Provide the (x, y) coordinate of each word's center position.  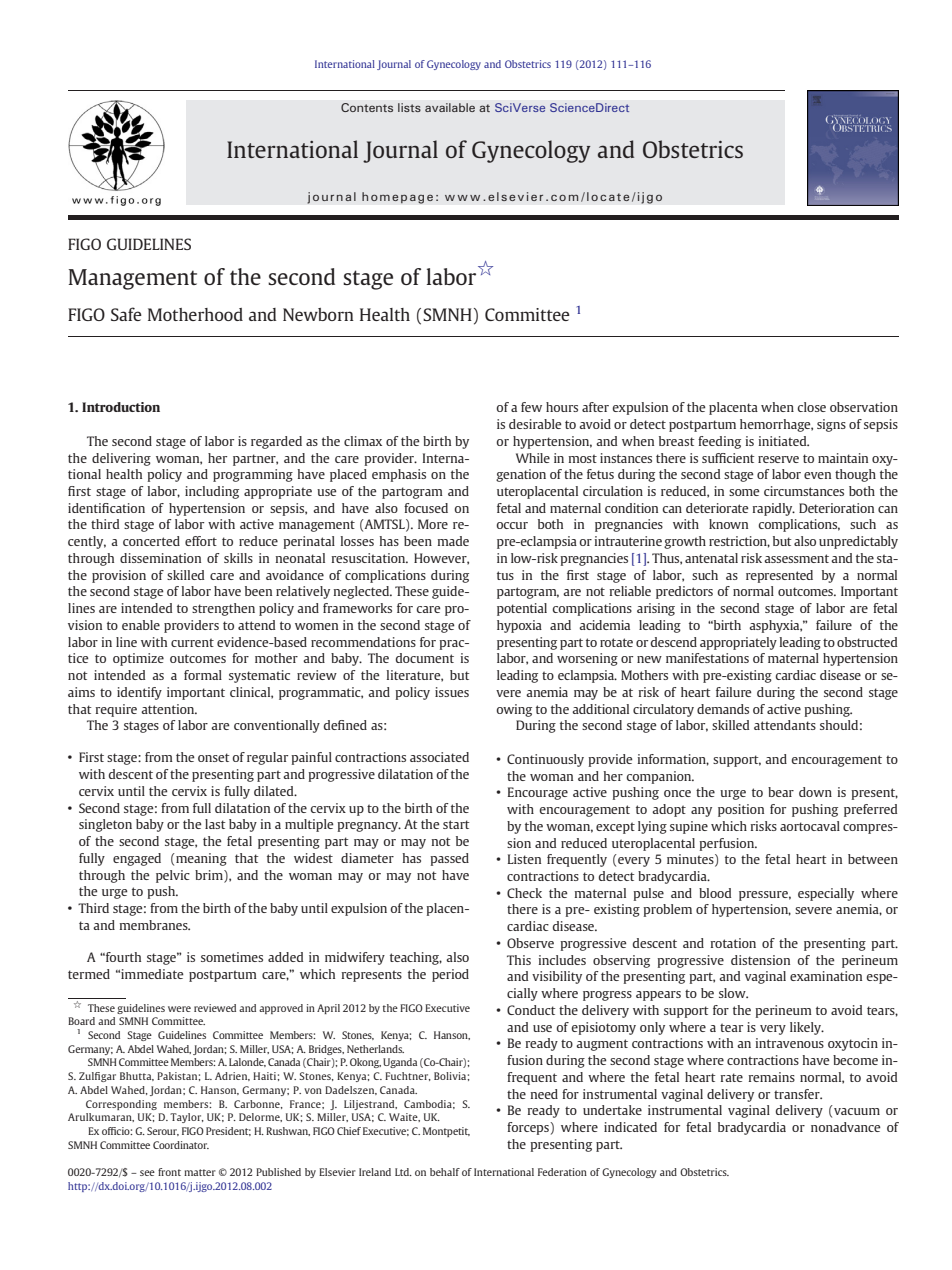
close (811, 407)
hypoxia (519, 626)
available (450, 107)
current (192, 642)
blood (715, 893)
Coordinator (181, 1145)
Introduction (121, 407)
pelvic (173, 876)
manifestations (707, 658)
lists (409, 107)
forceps (529, 1128)
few (531, 407)
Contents (367, 107)
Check (524, 893)
